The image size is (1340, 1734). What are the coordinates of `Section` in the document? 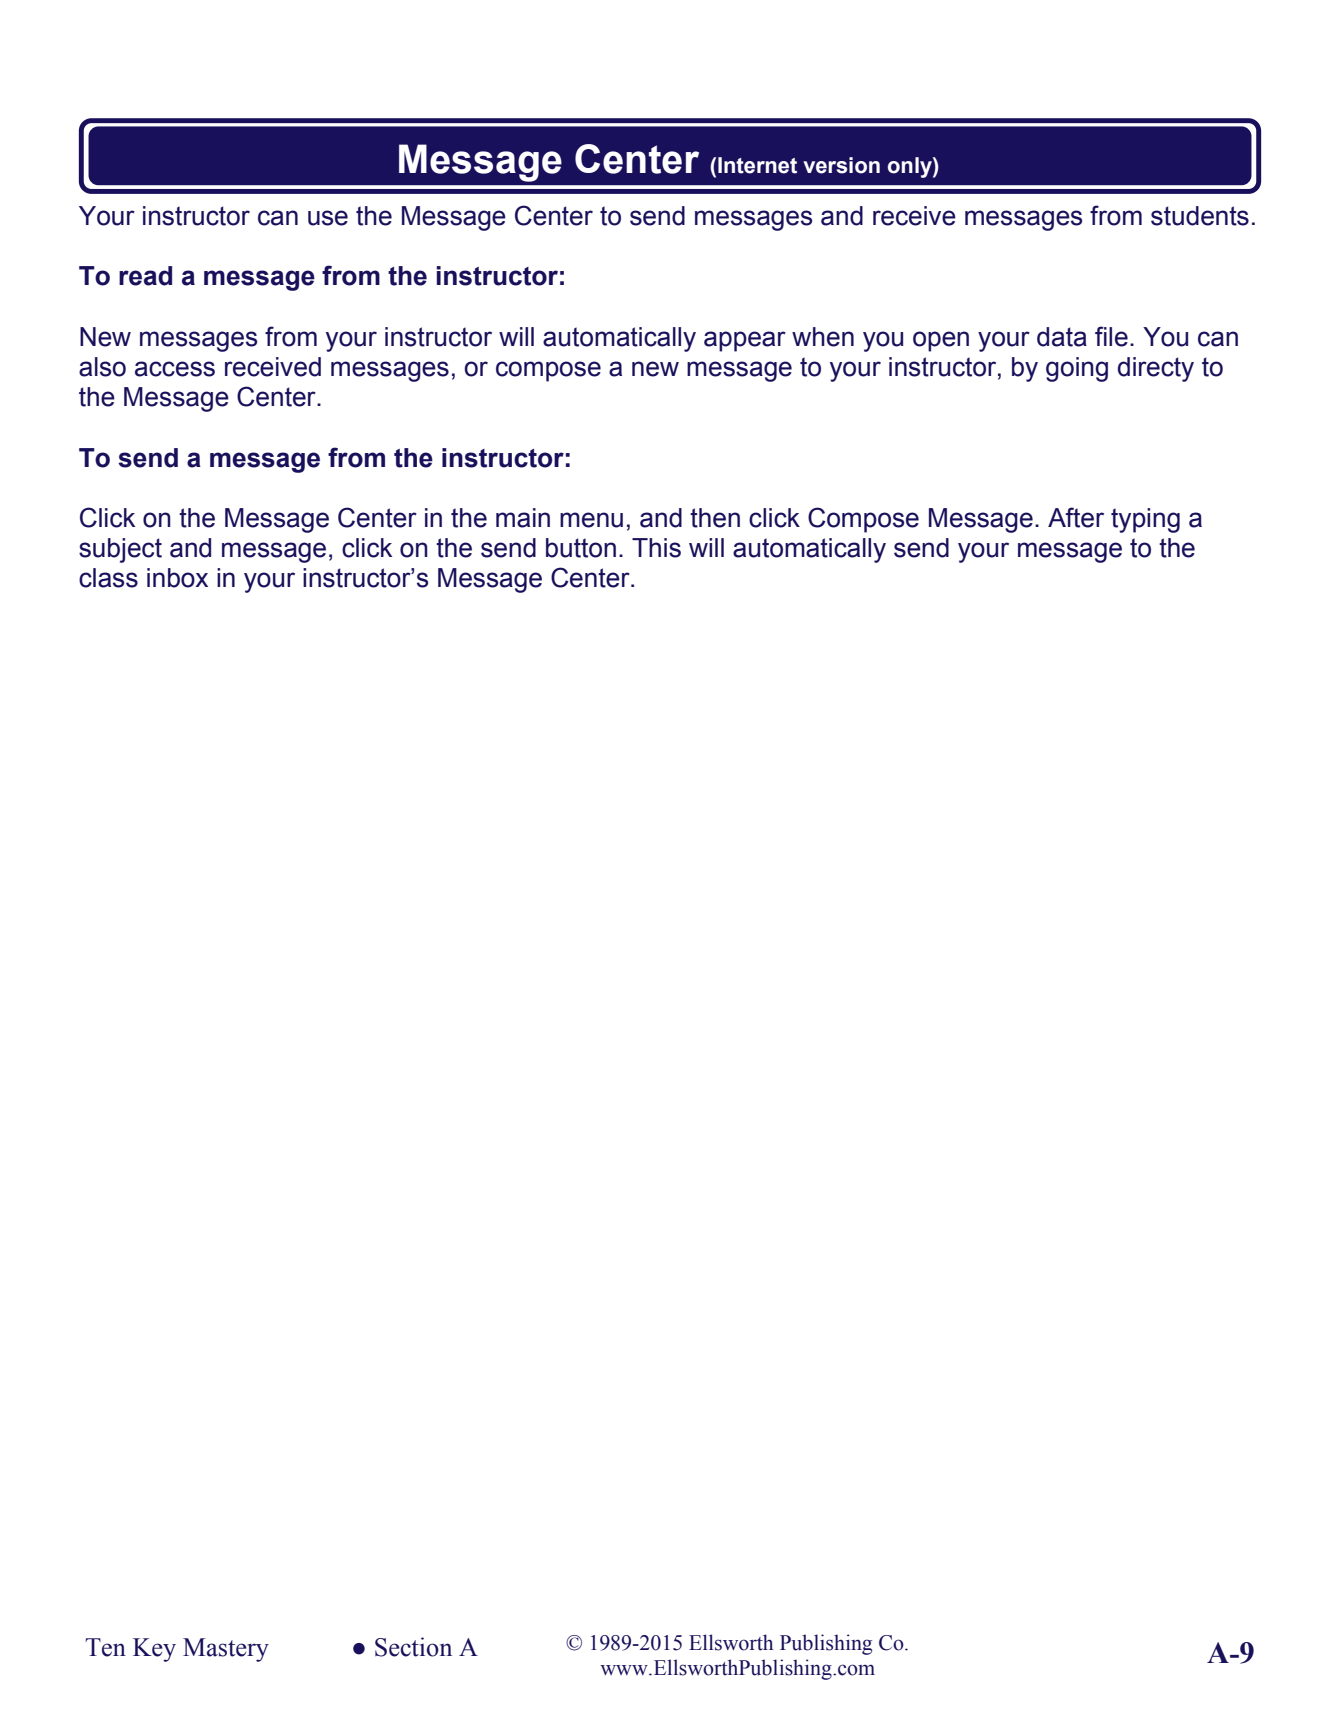 It's located at (413, 1647).
